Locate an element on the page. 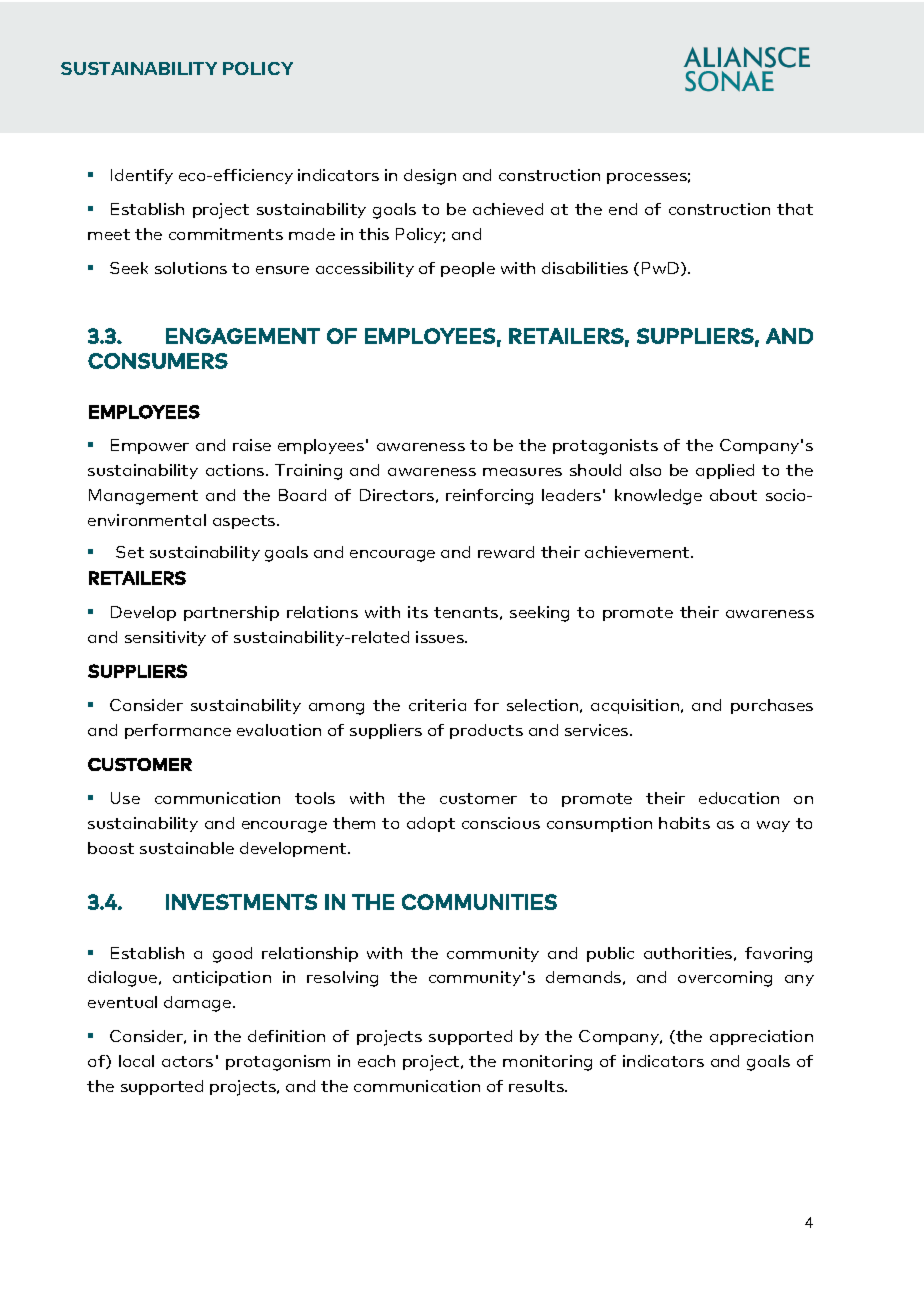 The image size is (924, 1308). adopt is located at coordinates (431, 824).
